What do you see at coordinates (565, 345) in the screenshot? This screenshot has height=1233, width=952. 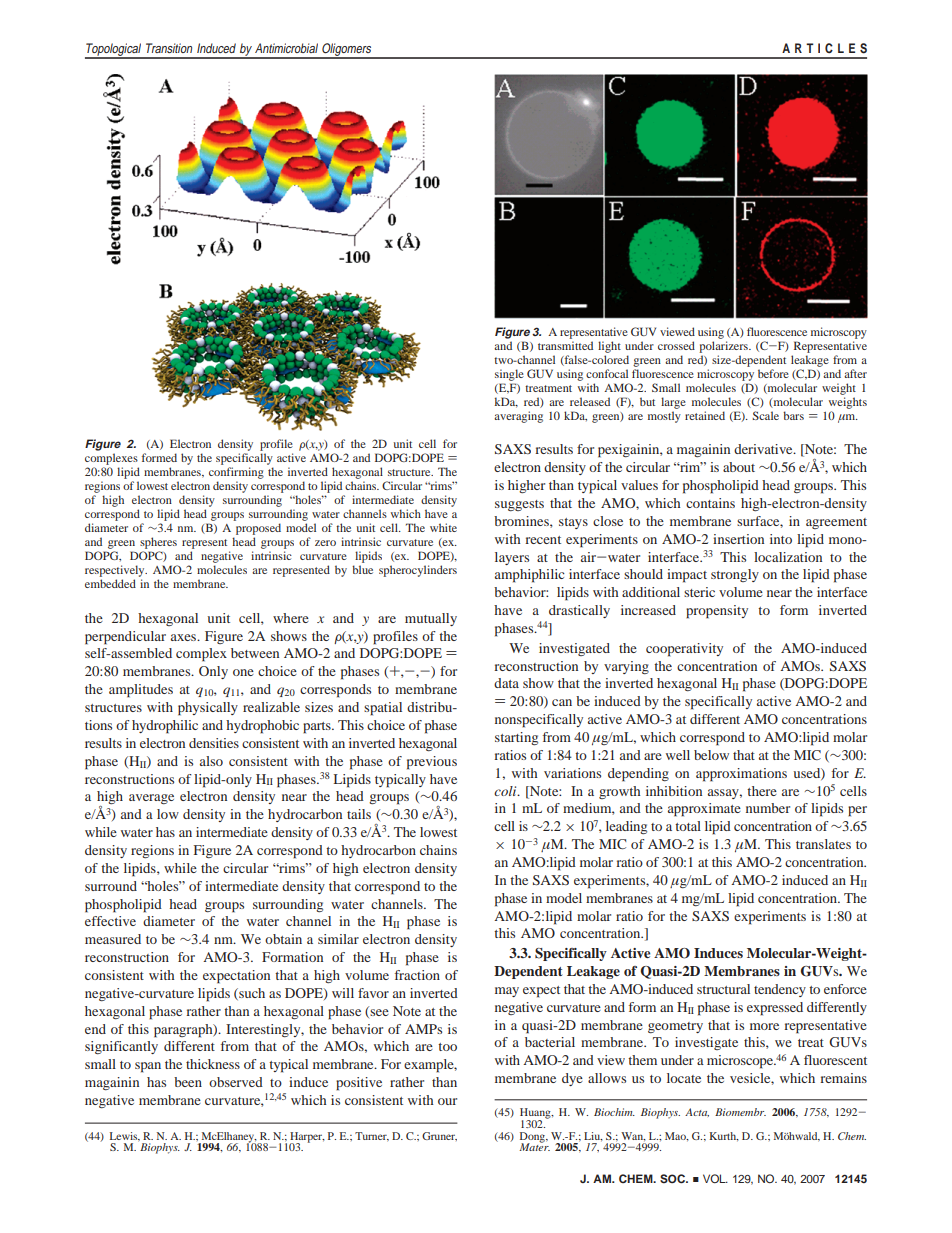 I see `transmitted` at bounding box center [565, 345].
